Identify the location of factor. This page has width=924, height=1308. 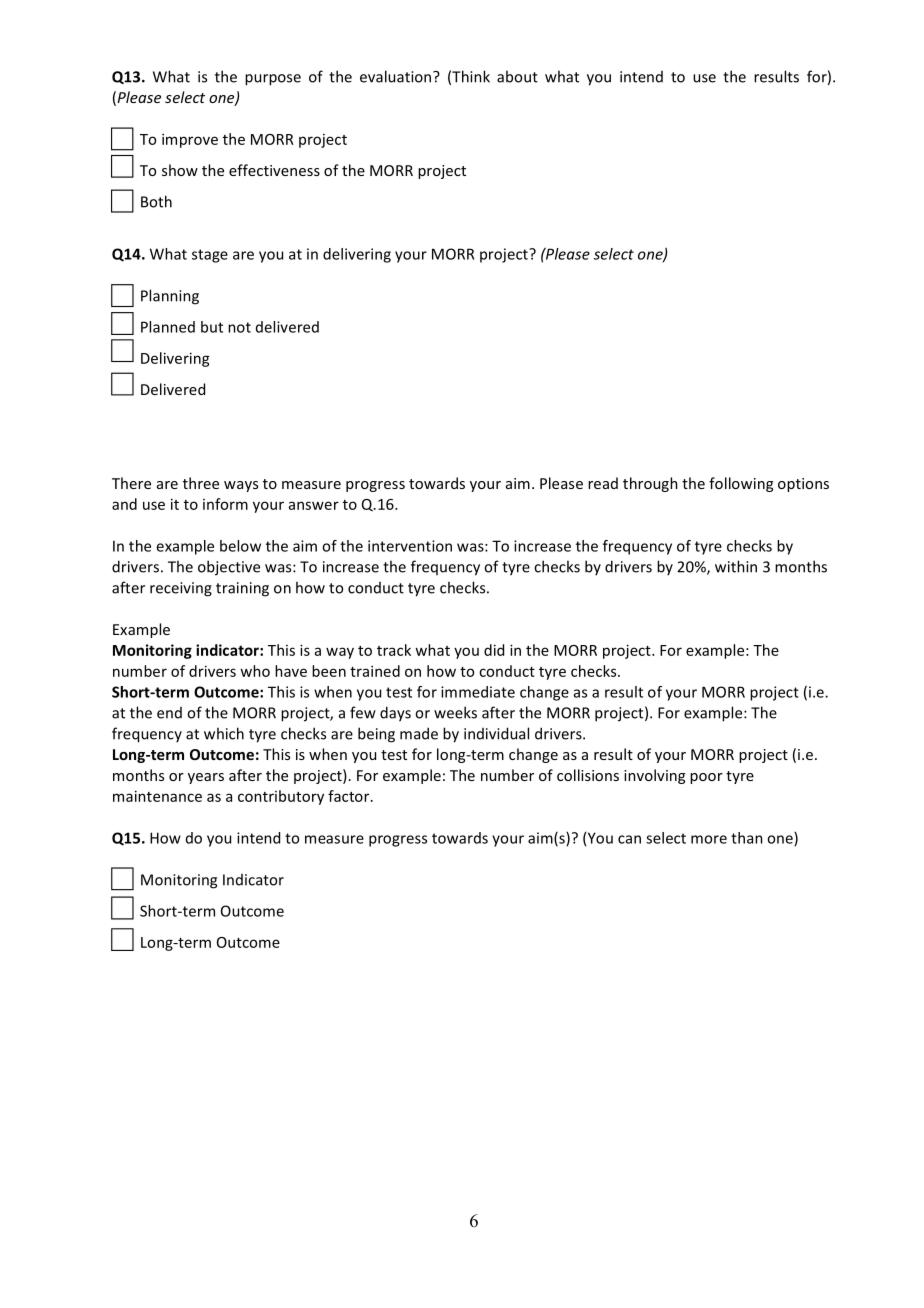
(350, 796).
